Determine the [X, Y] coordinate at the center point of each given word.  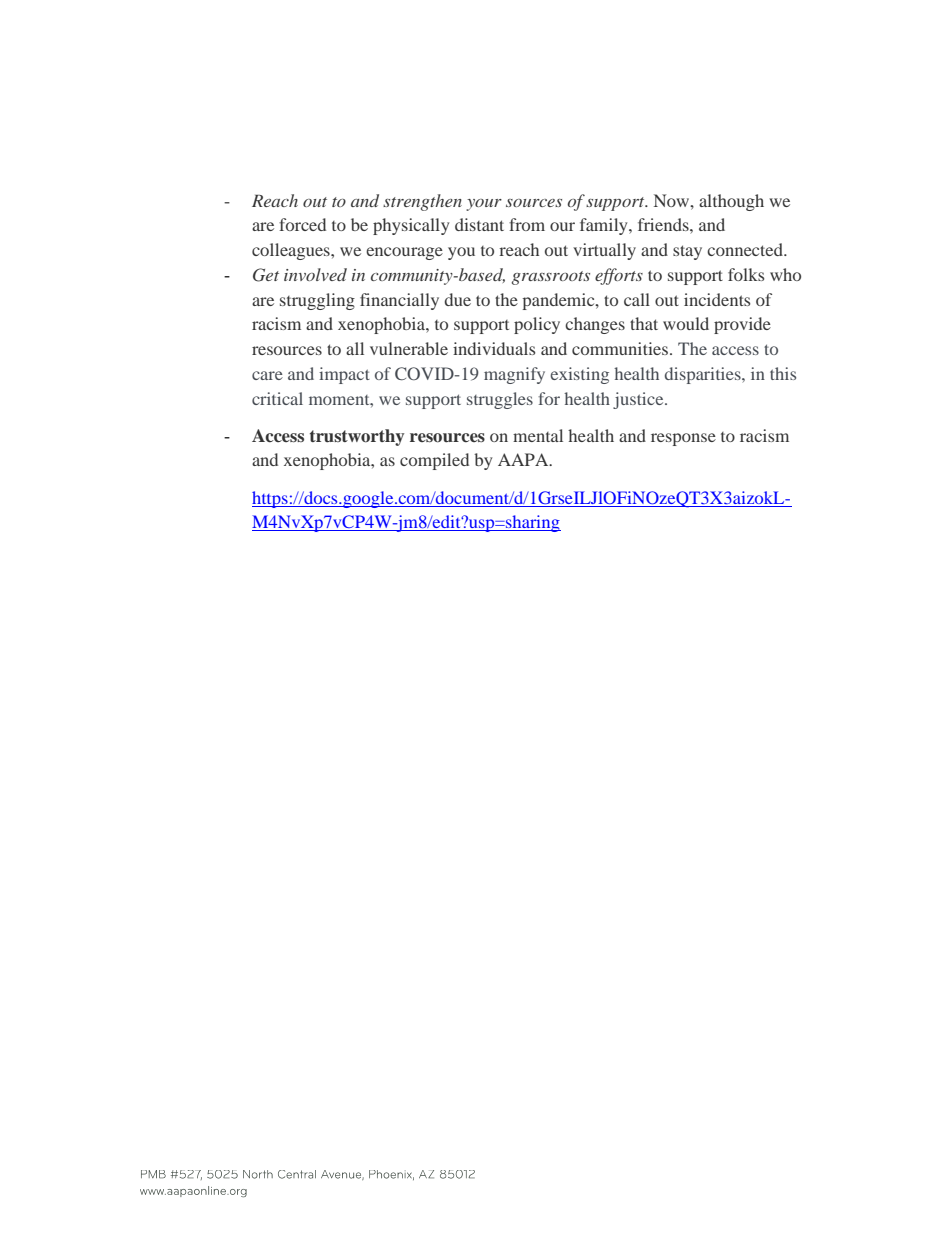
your [484, 205]
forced [302, 224]
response [683, 439]
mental [538, 435]
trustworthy [357, 437]
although [731, 202]
